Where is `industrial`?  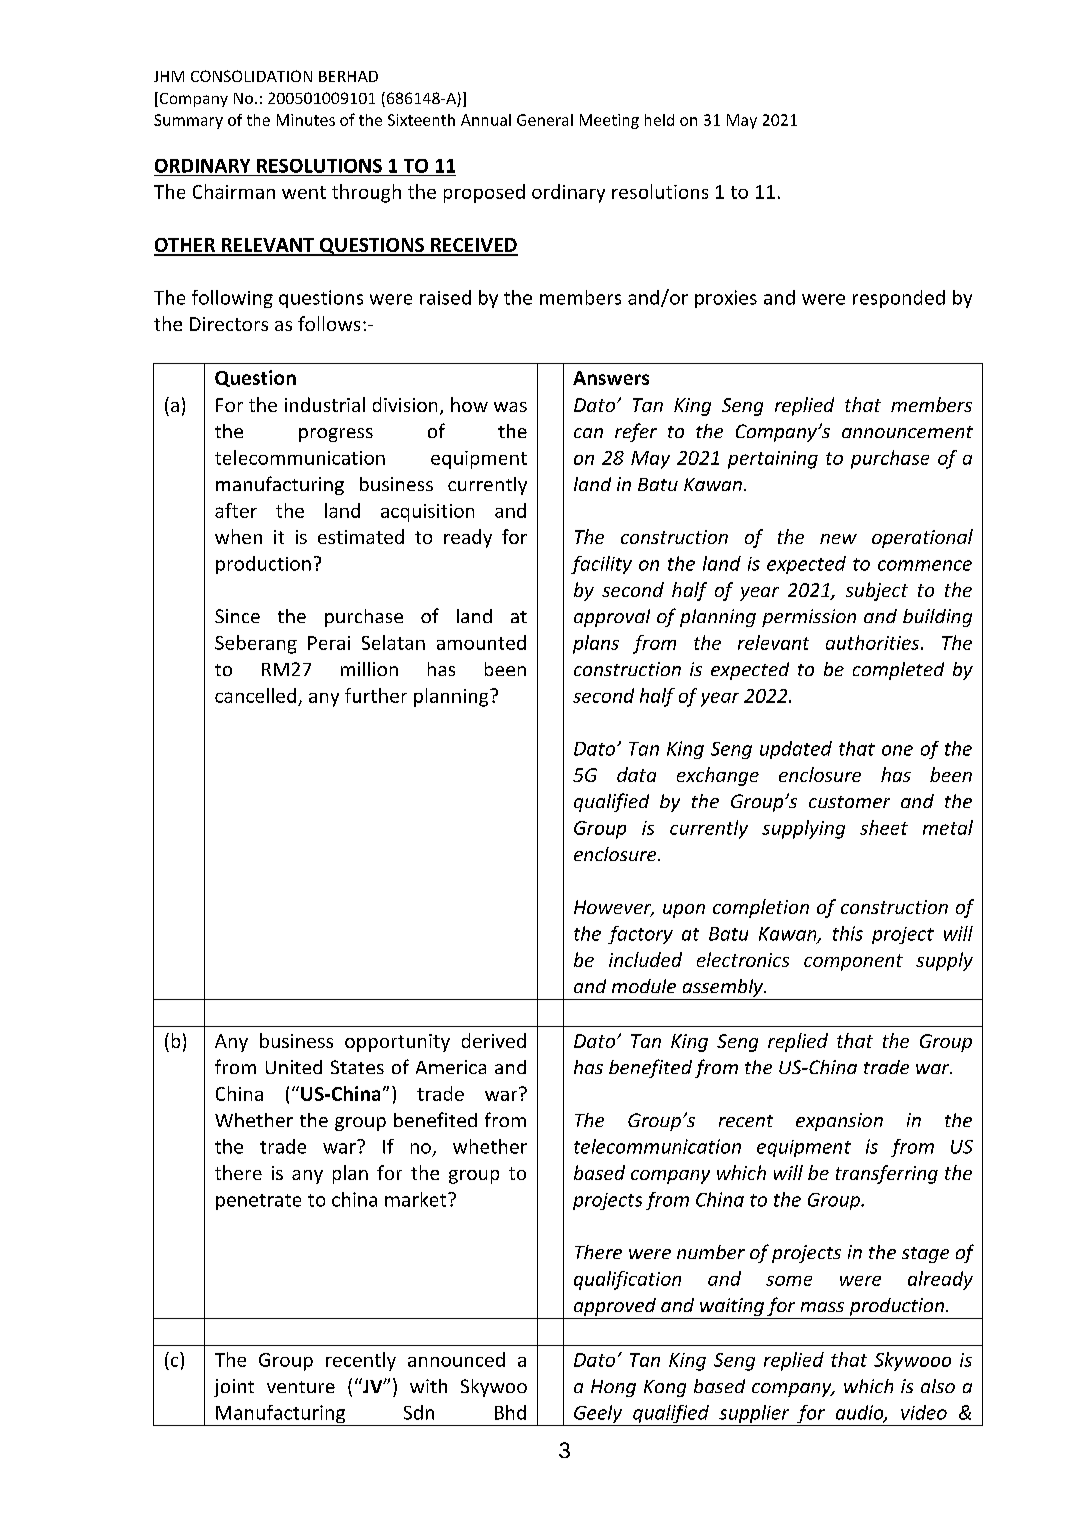
industrial is located at coordinates (325, 404).
